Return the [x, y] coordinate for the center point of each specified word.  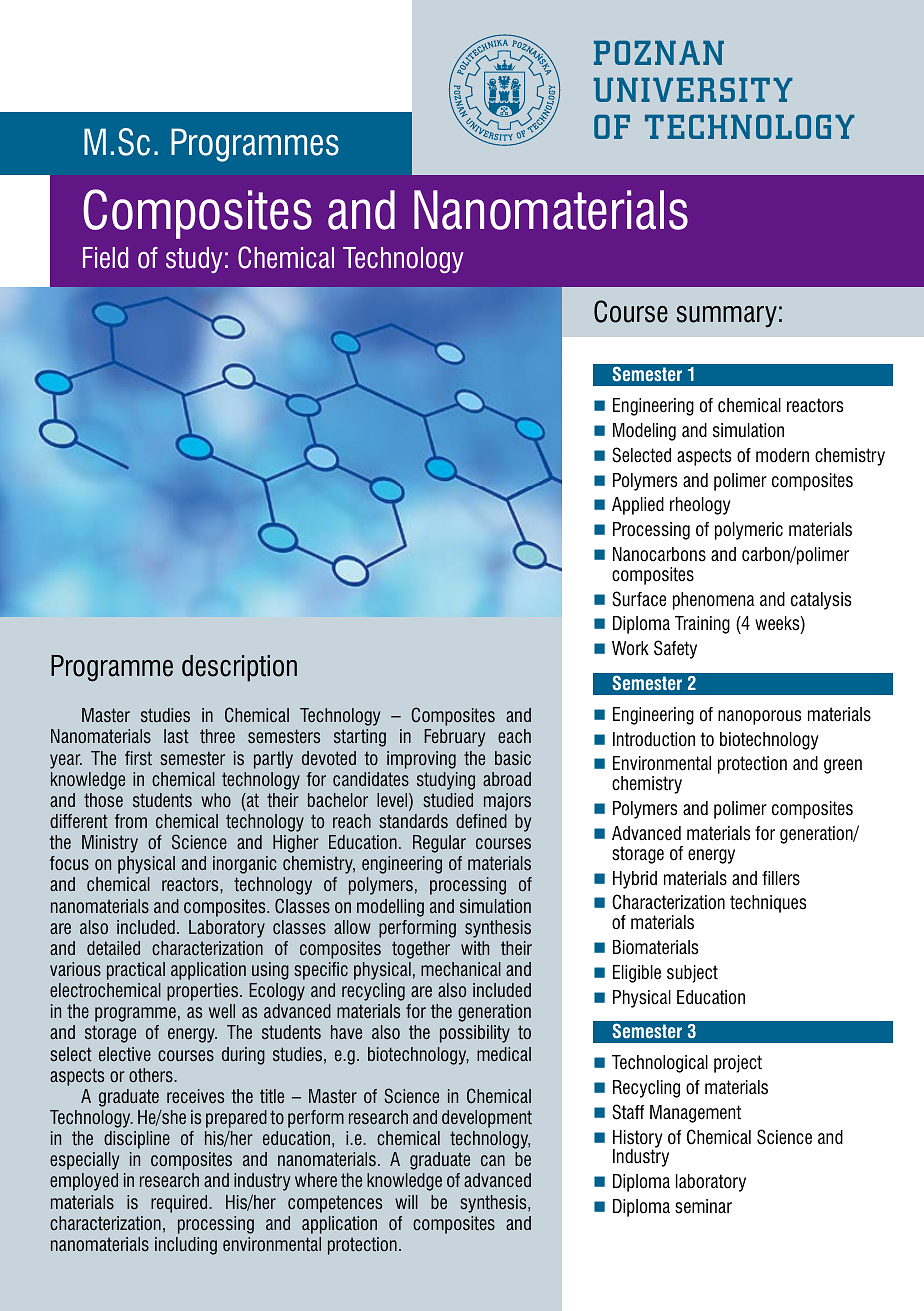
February [454, 738]
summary [727, 317]
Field [105, 258]
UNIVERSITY [693, 90]
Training [702, 625]
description [239, 668]
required [180, 1204]
